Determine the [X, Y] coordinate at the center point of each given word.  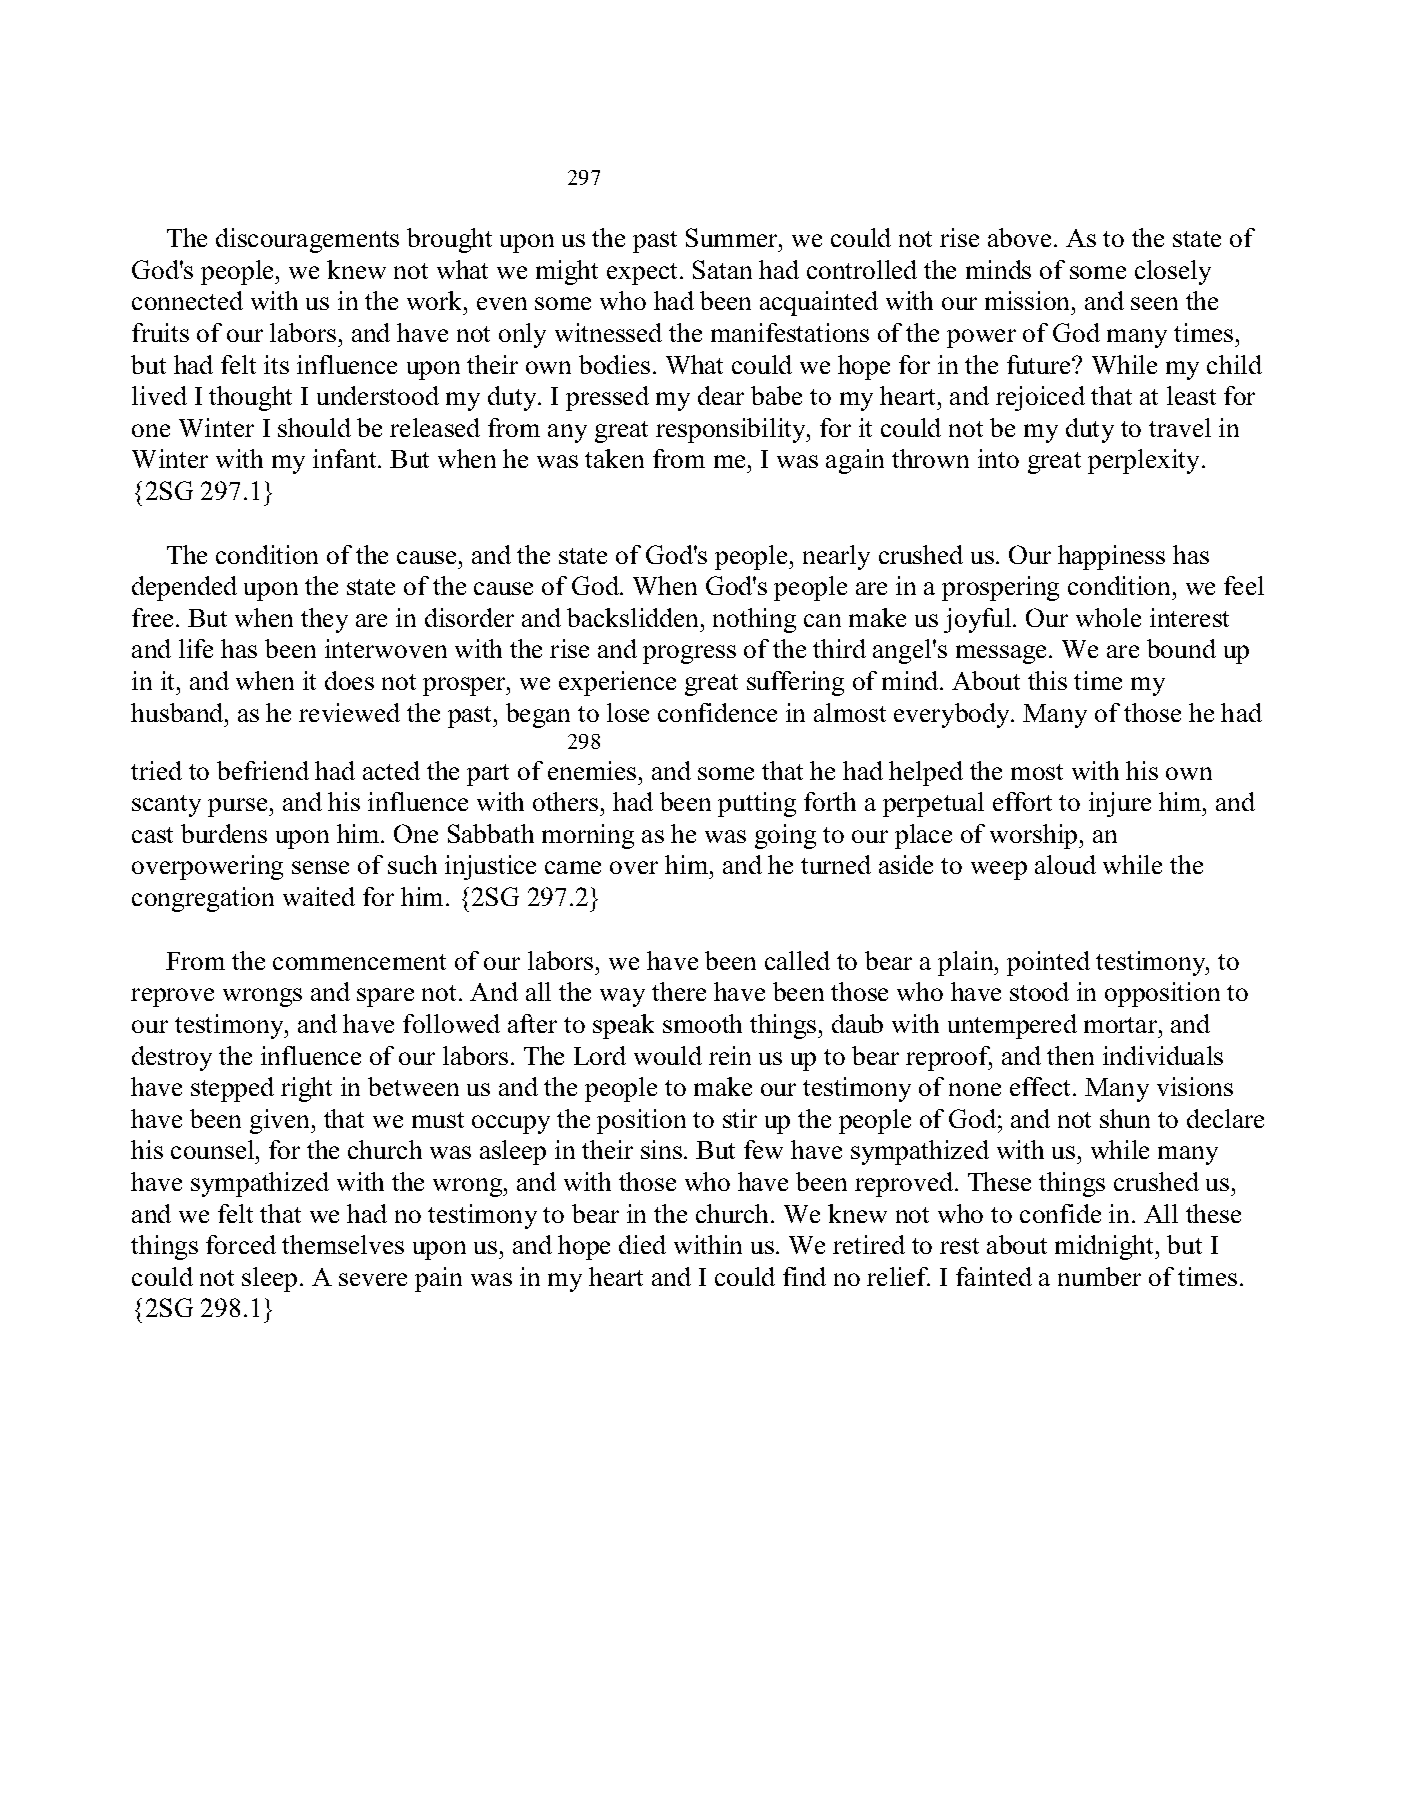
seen [1154, 303]
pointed [1048, 963]
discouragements [307, 240]
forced [241, 1244]
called [797, 960]
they [324, 620]
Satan [722, 269]
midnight [1106, 1247]
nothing [754, 620]
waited [319, 896]
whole [1108, 617]
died [642, 1244]
